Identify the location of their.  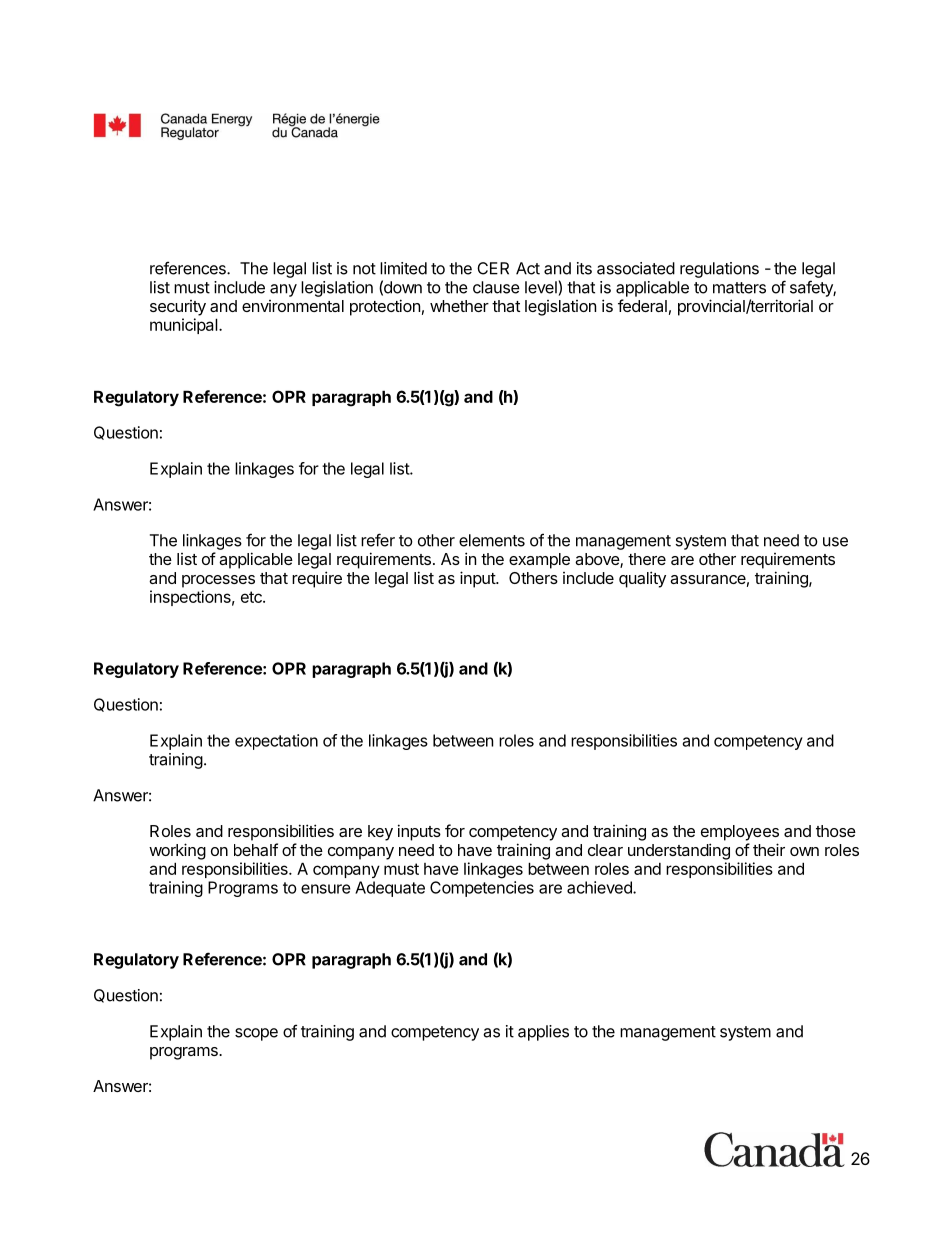
(769, 849).
